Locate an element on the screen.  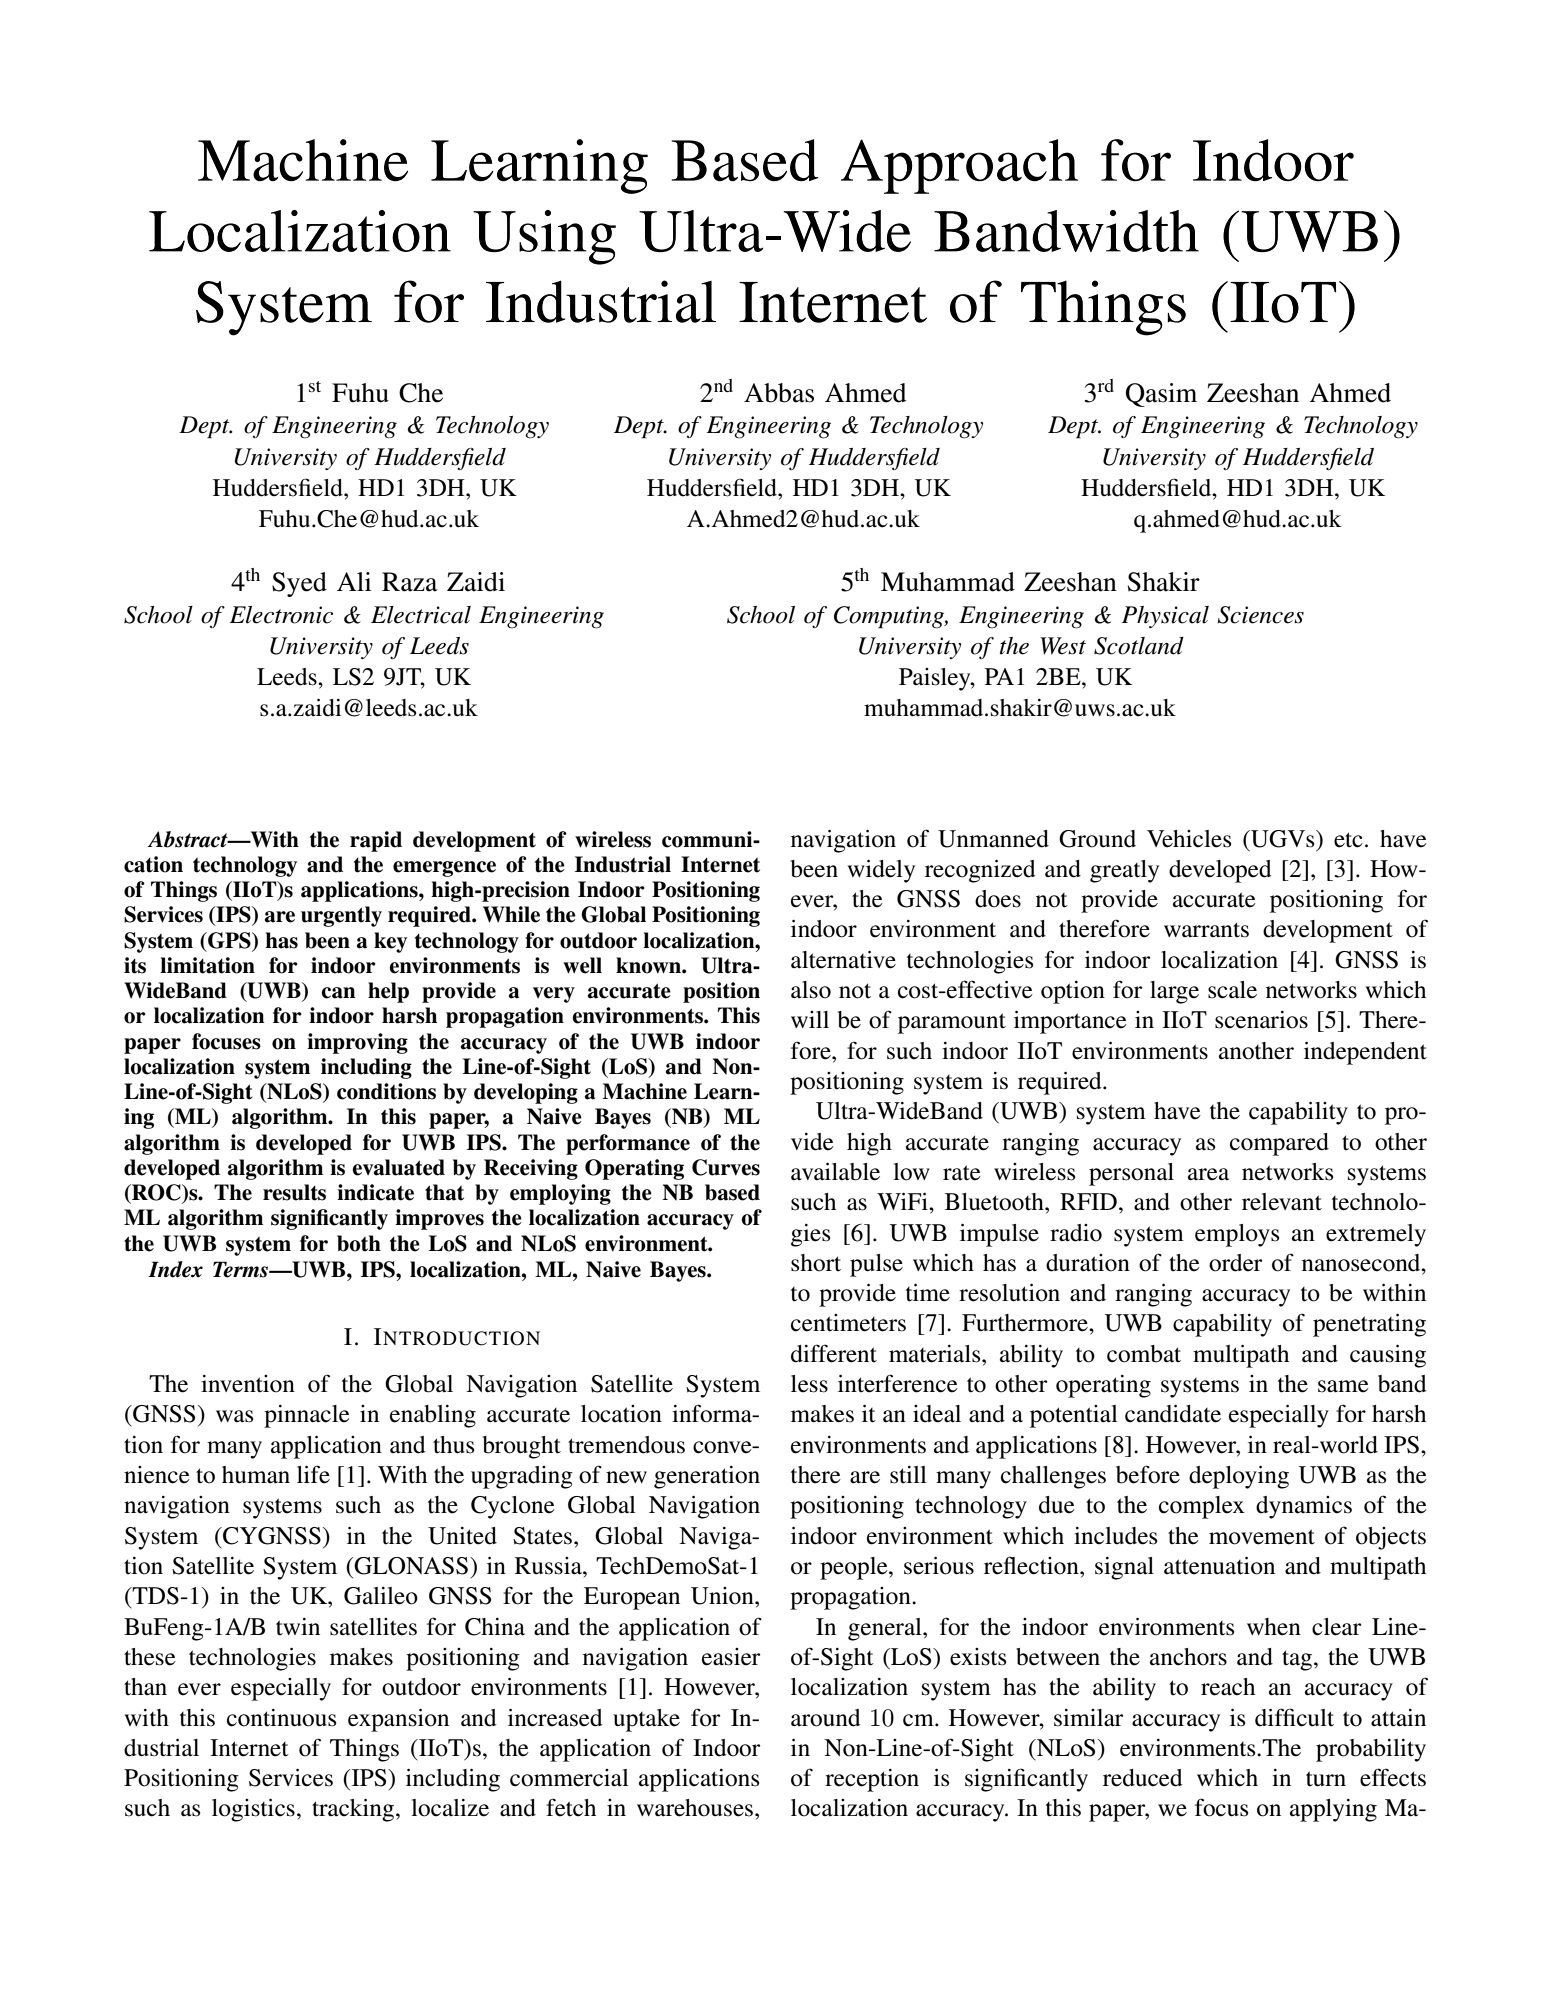
continuous is located at coordinates (281, 1718).
